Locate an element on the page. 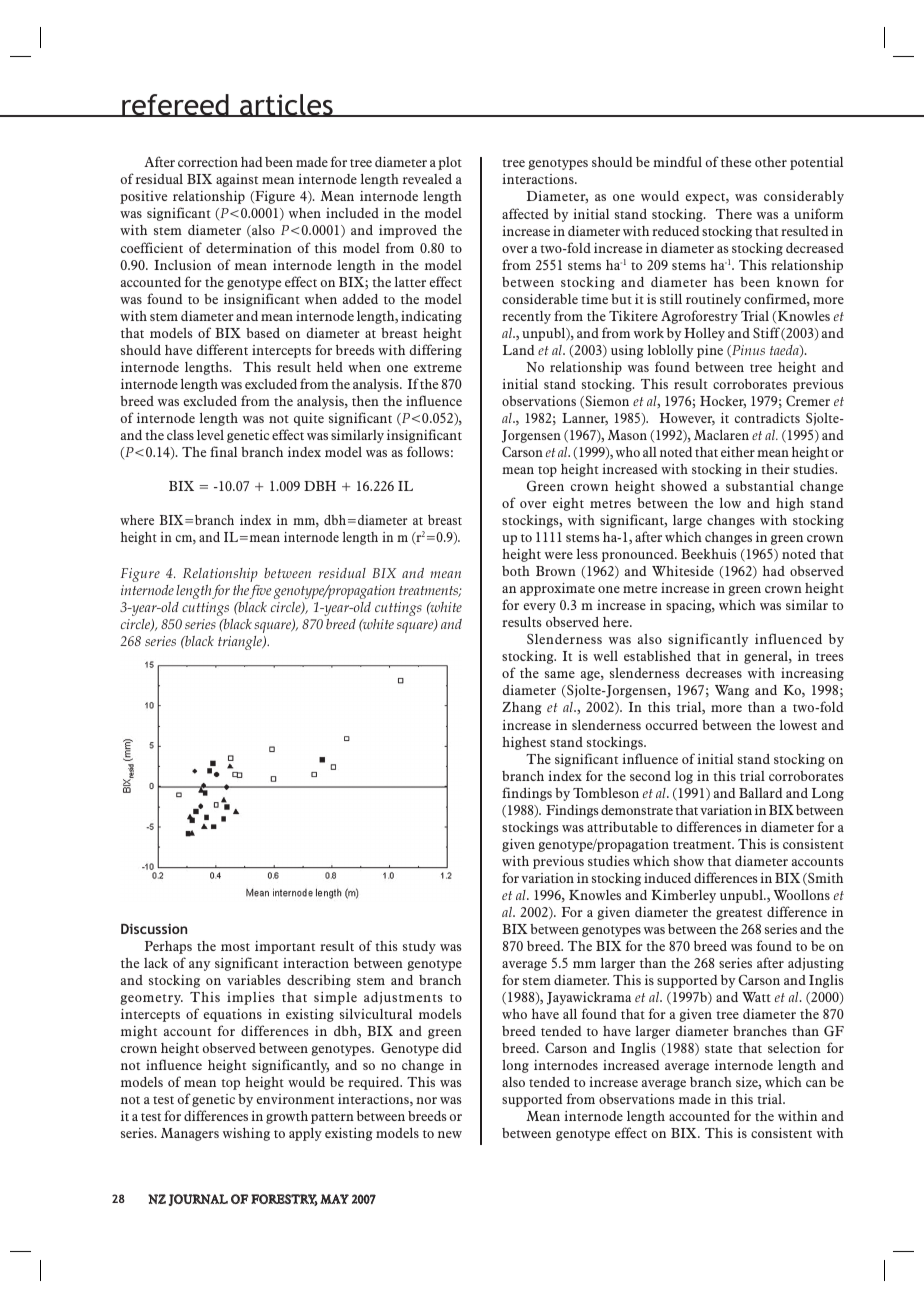  state is located at coordinates (718, 1049).
